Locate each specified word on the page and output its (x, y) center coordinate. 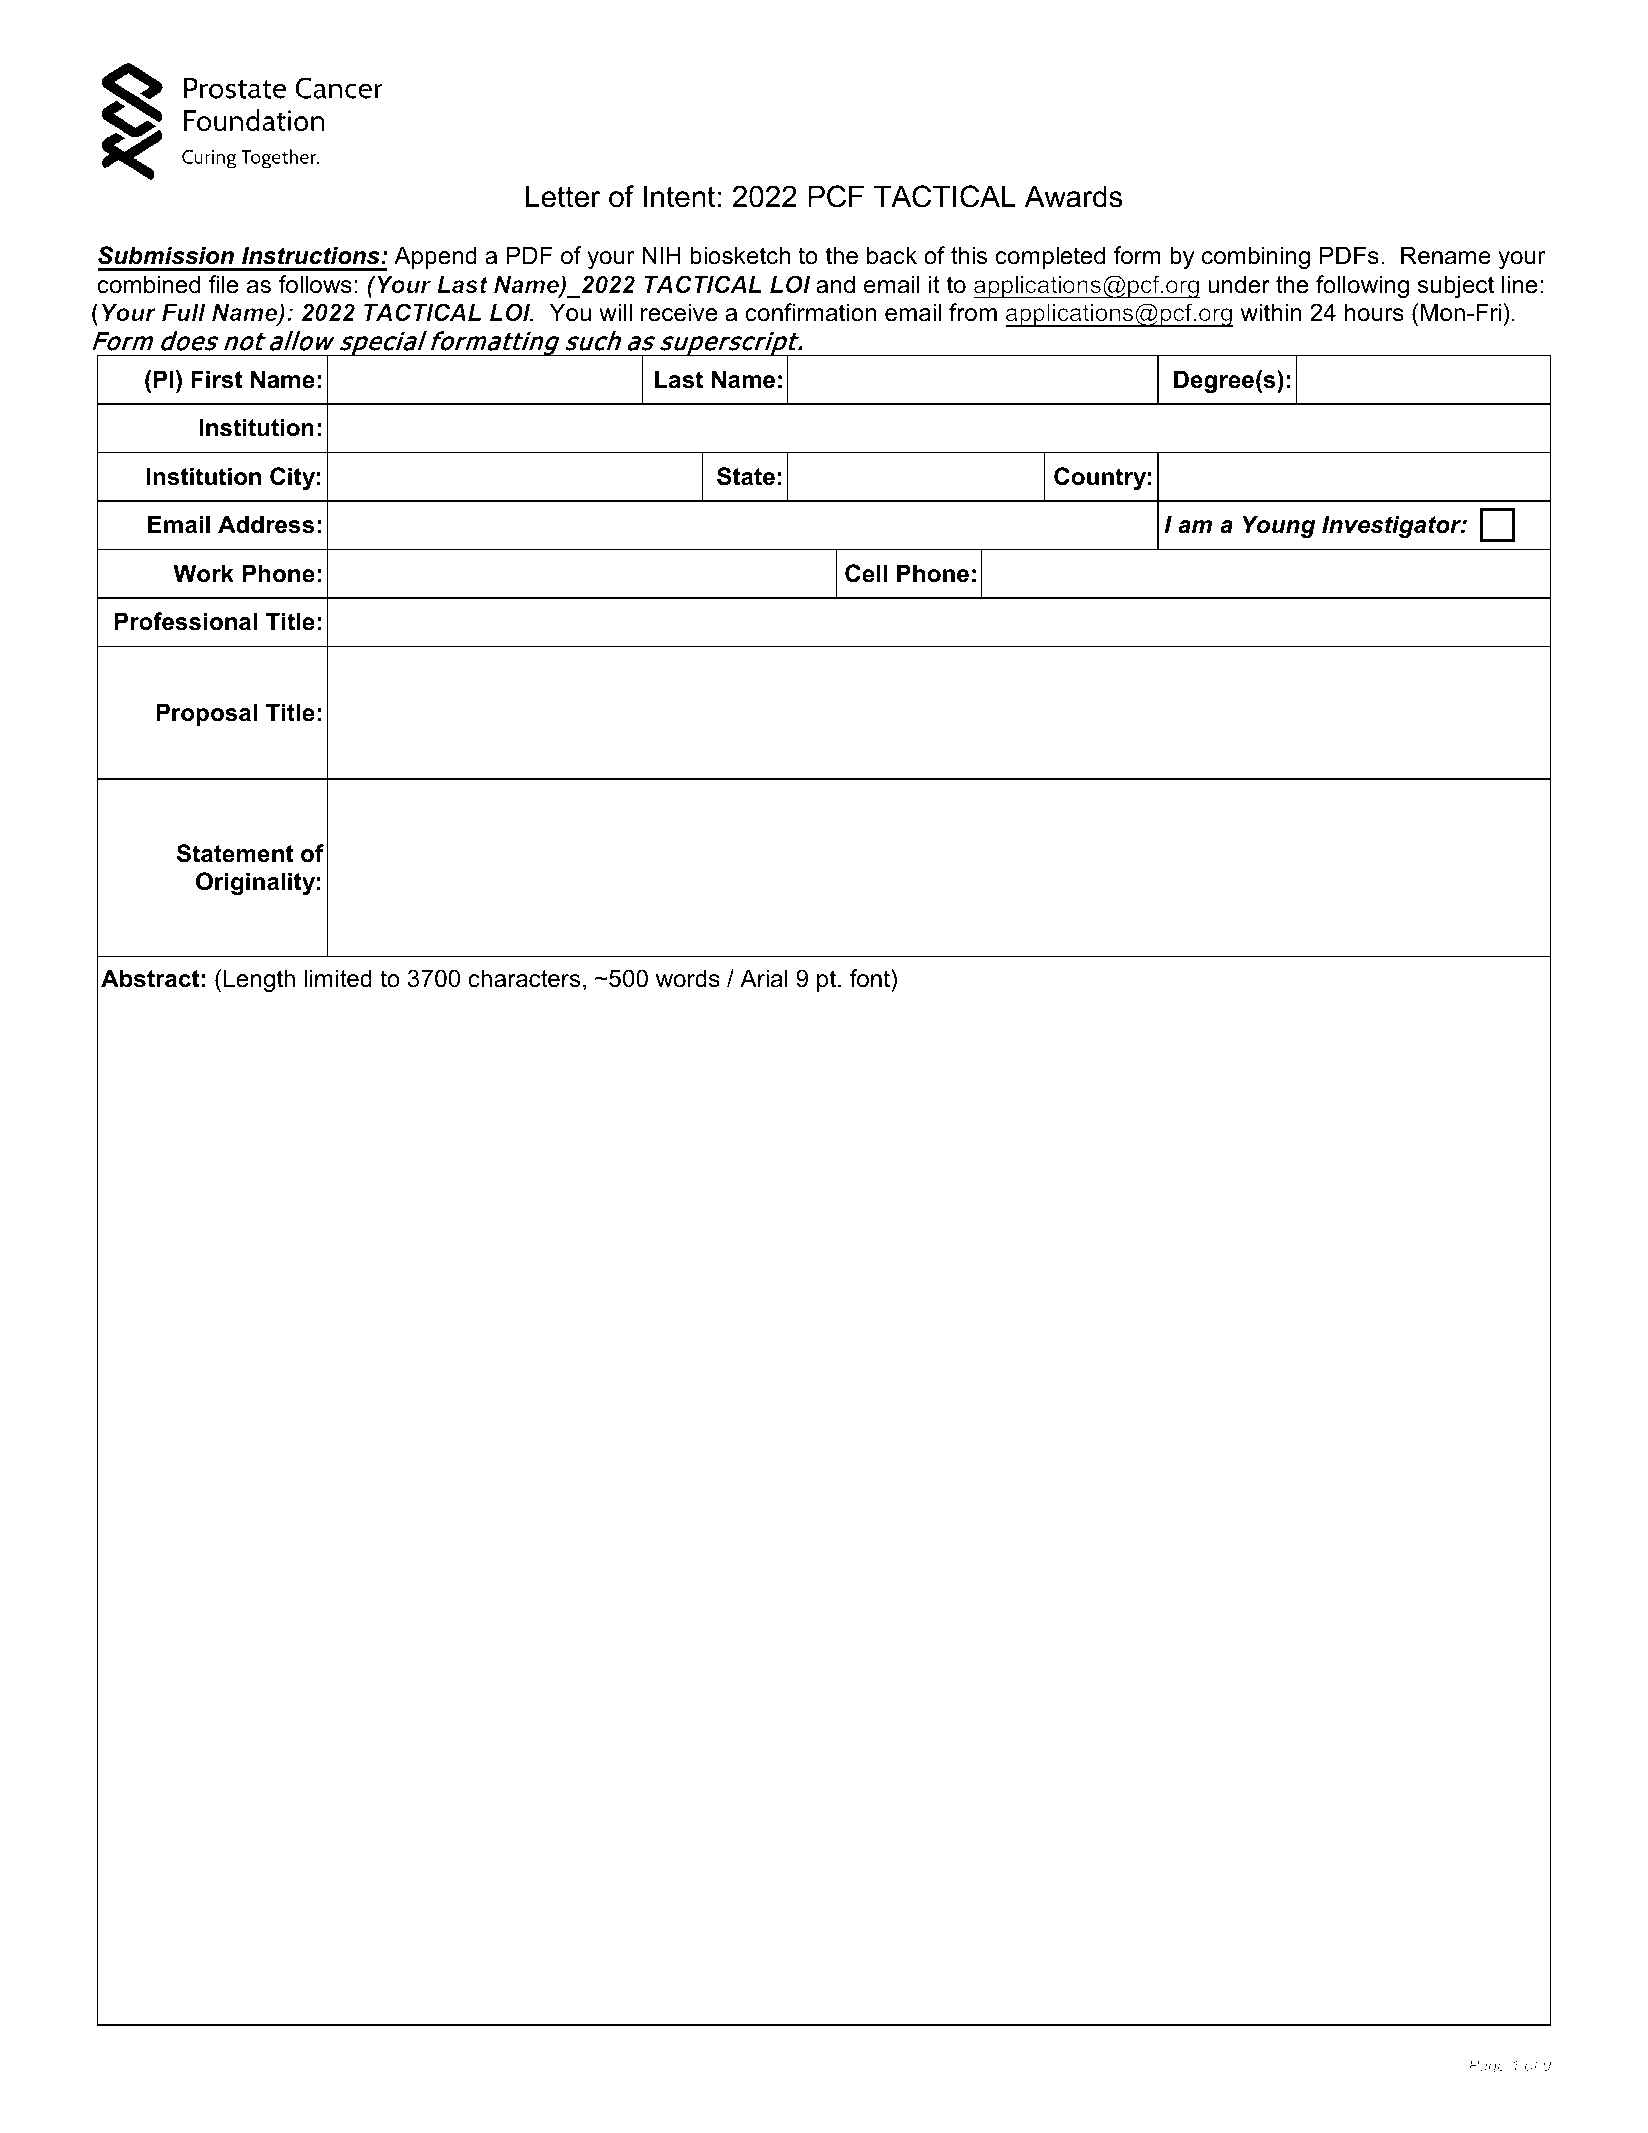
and (835, 284)
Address (266, 524)
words (688, 978)
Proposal (206, 714)
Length (259, 980)
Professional (185, 621)
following (1362, 286)
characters (524, 978)
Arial (764, 978)
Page (1487, 2066)
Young (1278, 526)
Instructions (312, 255)
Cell (866, 573)
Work (203, 573)
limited (338, 978)
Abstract (150, 978)
